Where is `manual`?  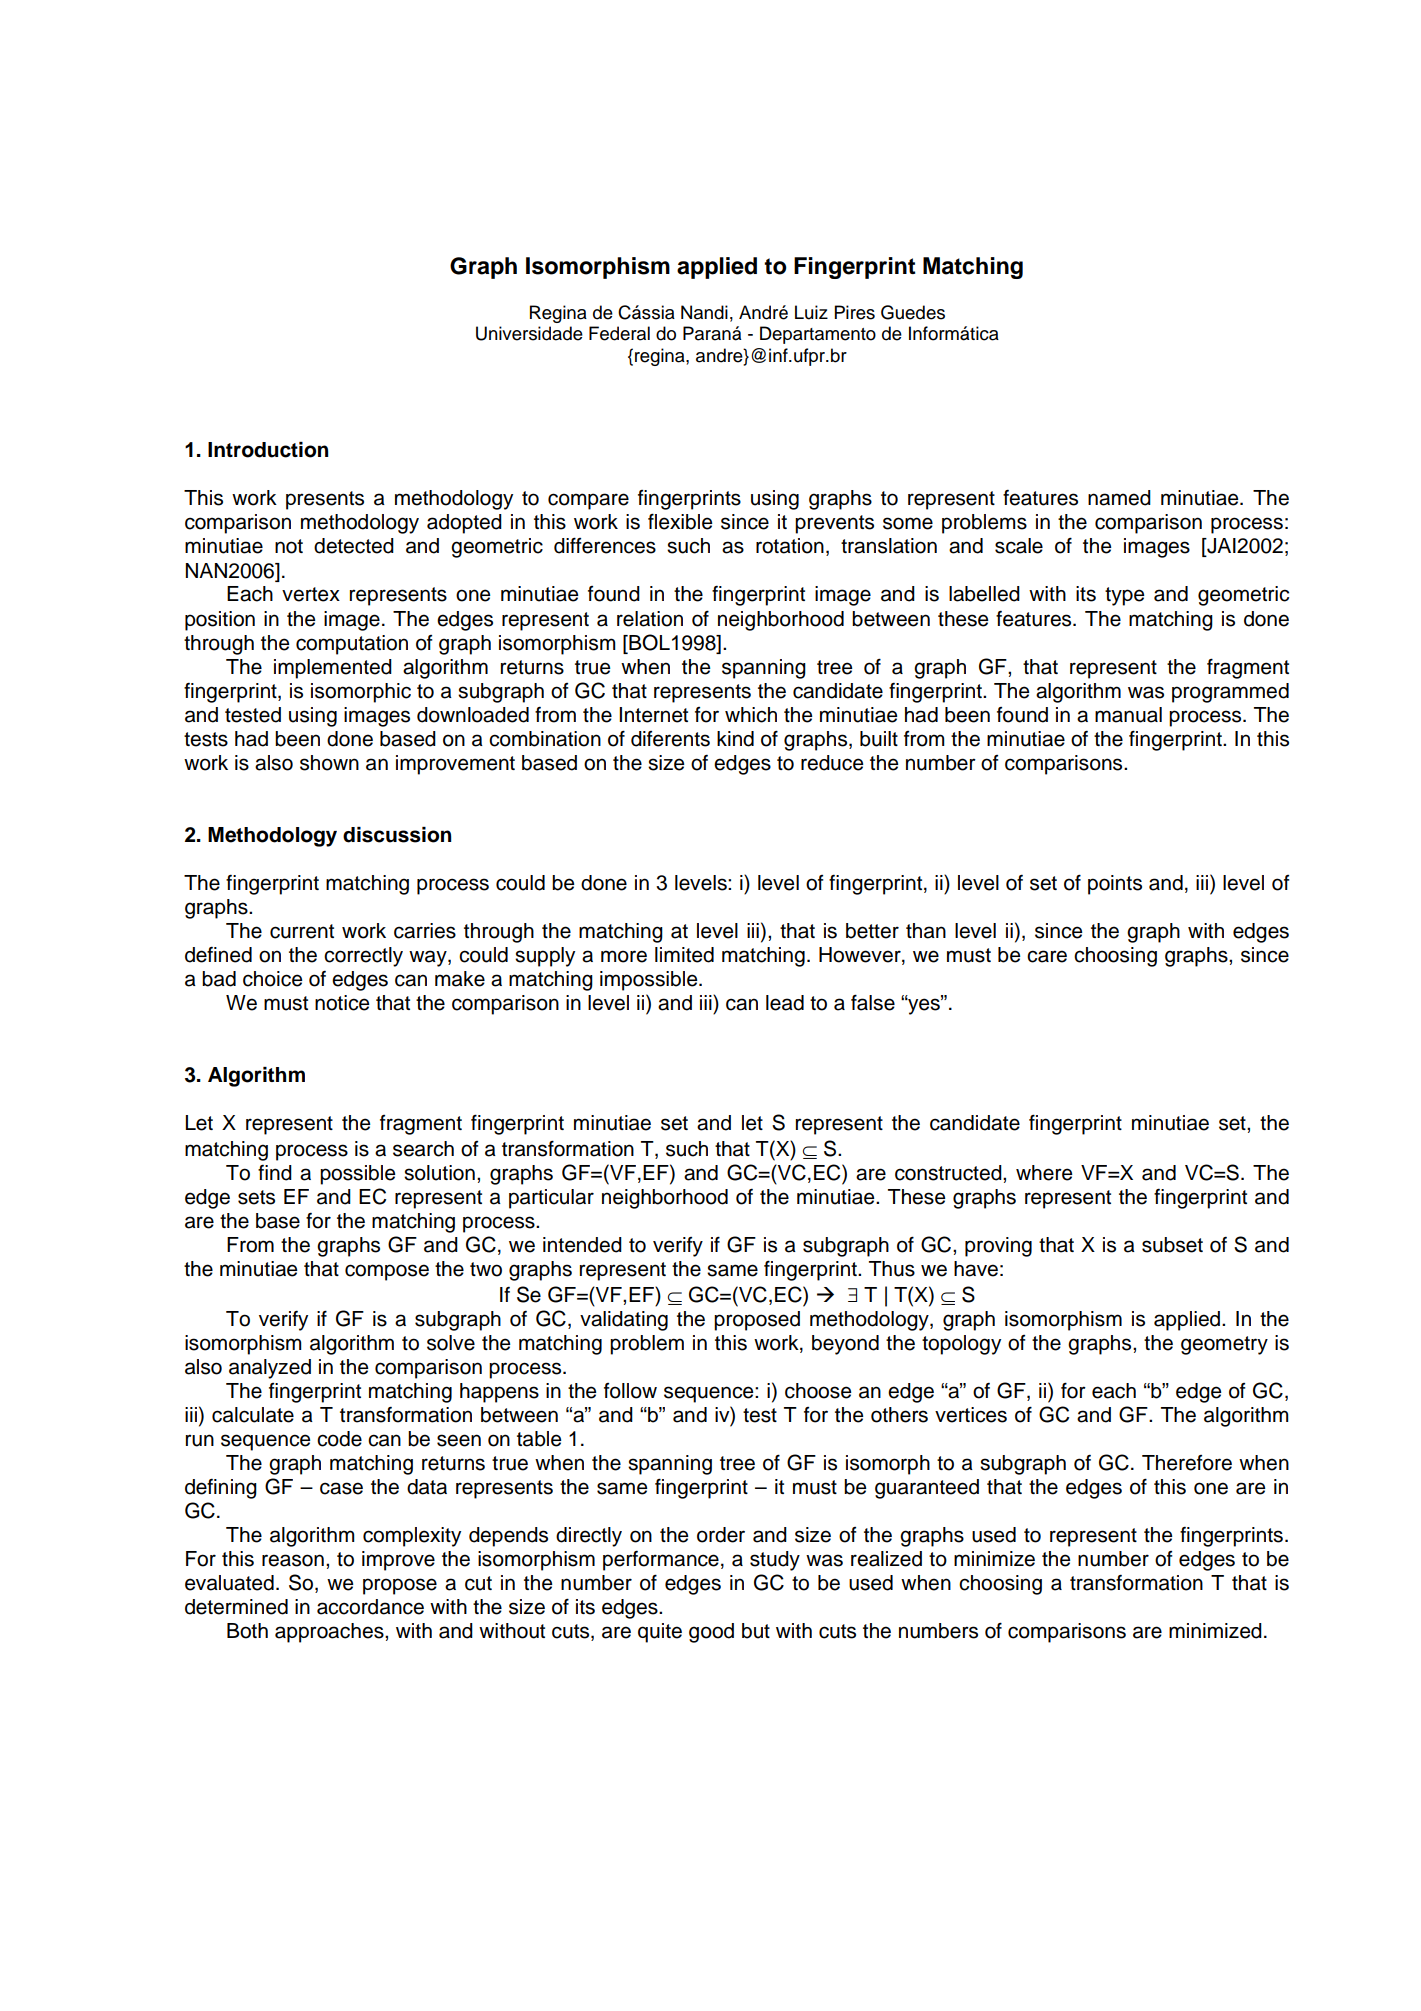
manual is located at coordinates (1128, 715).
